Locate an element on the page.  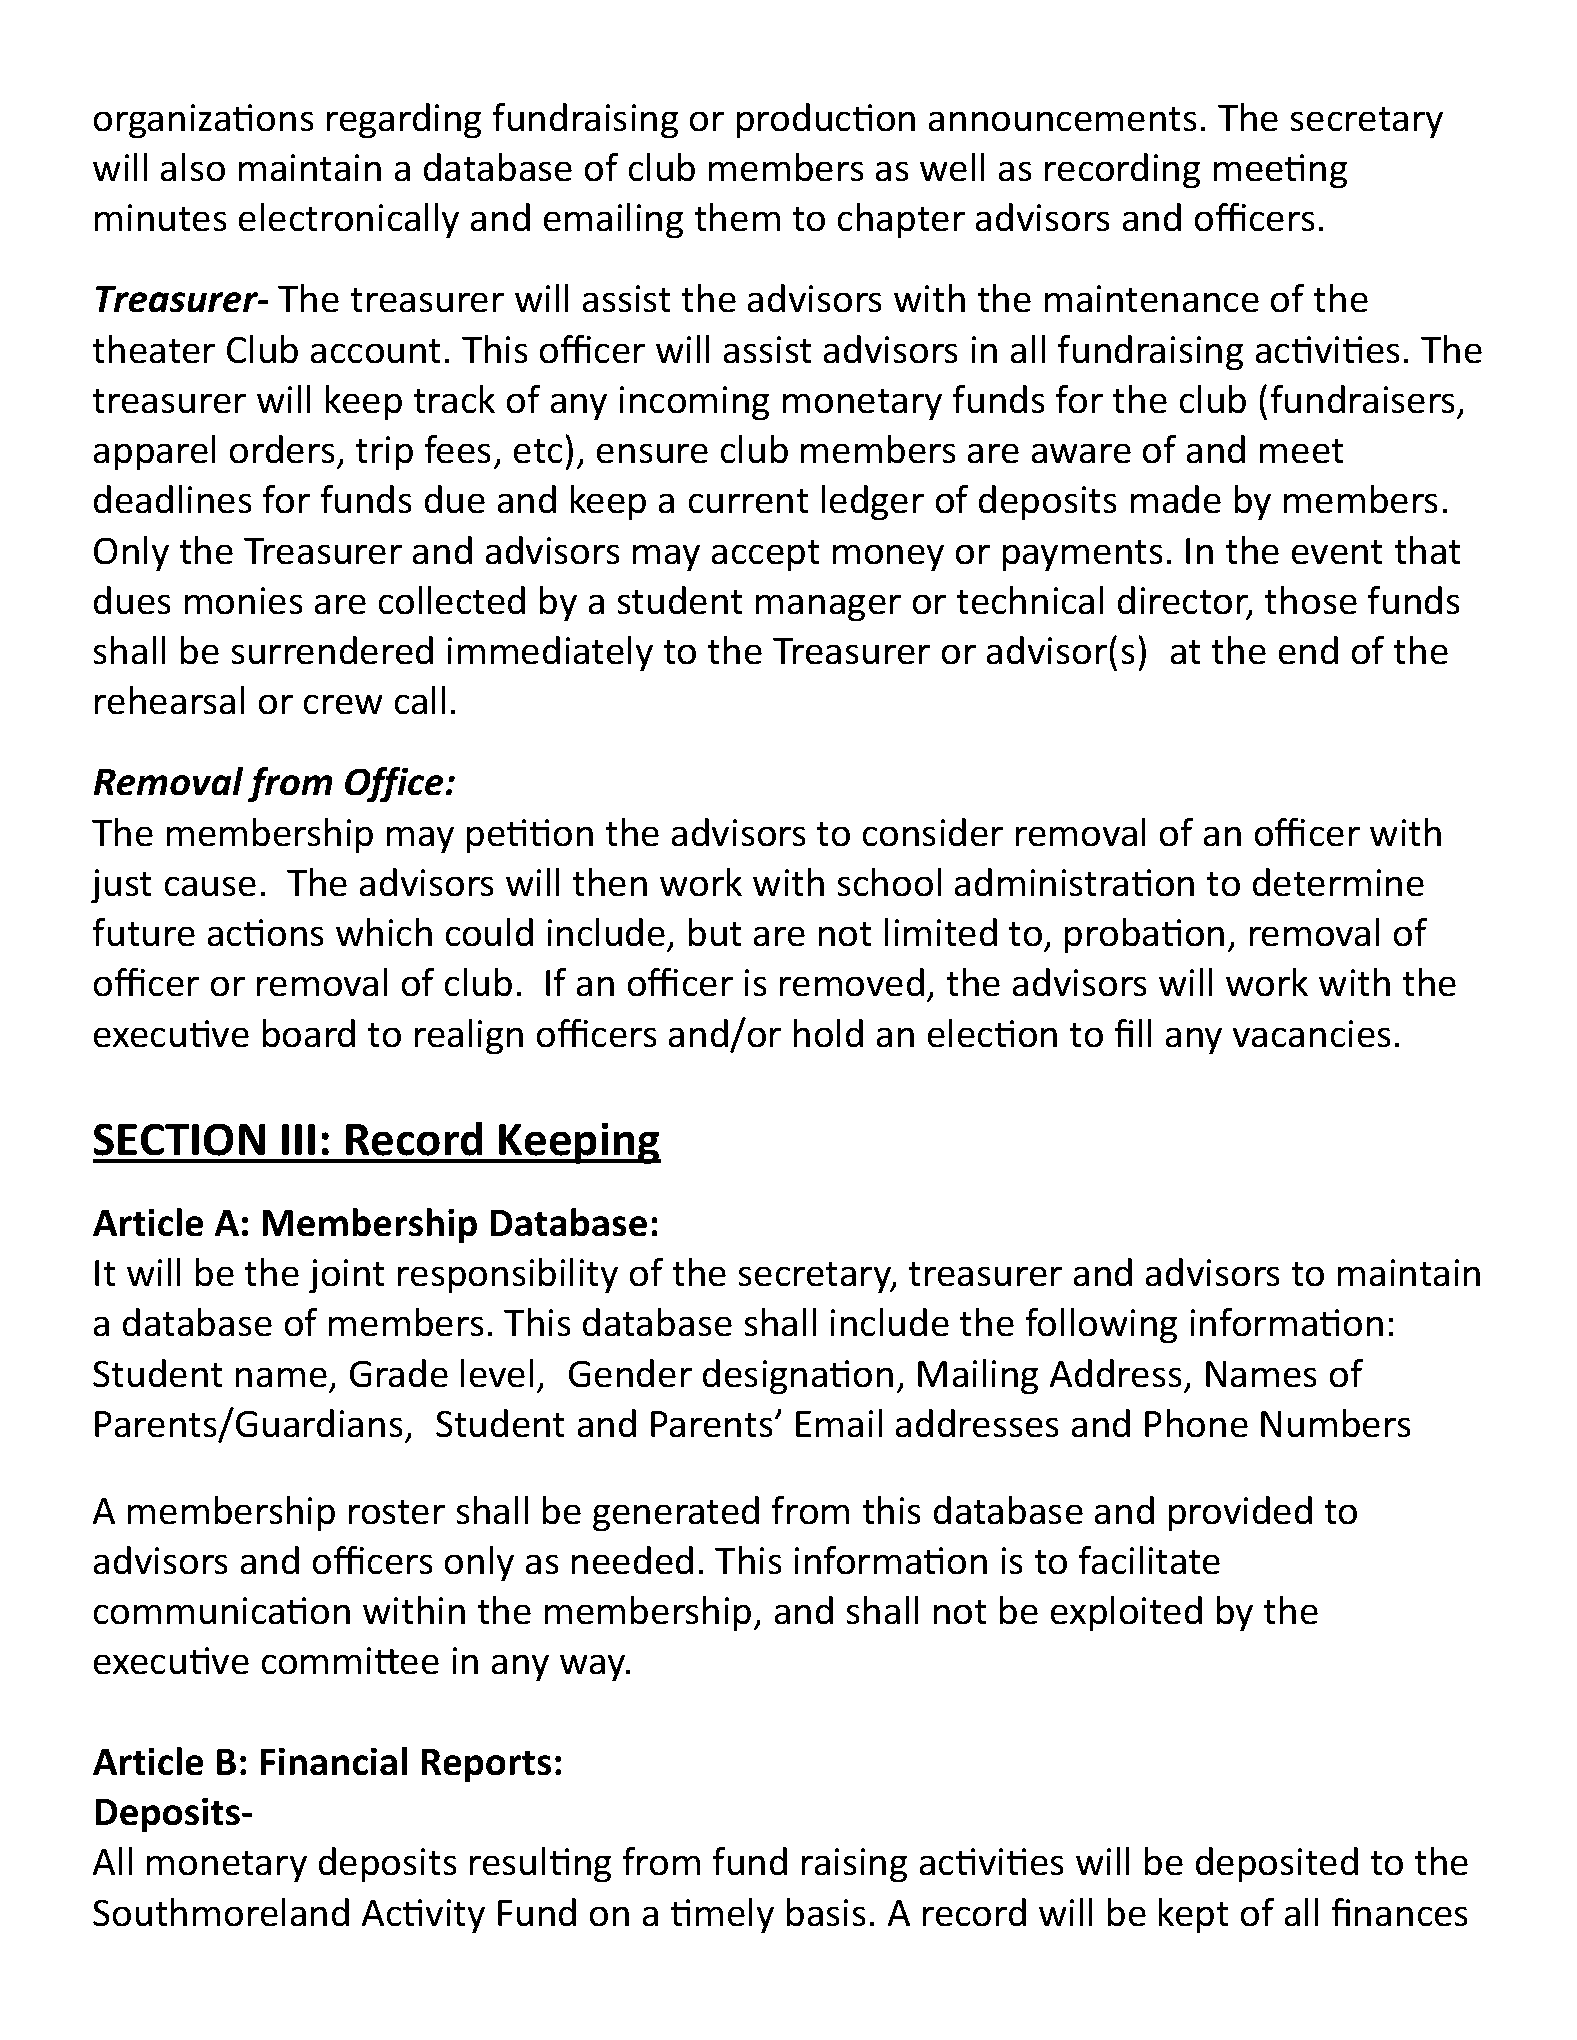
Gender is located at coordinates (630, 1373).
